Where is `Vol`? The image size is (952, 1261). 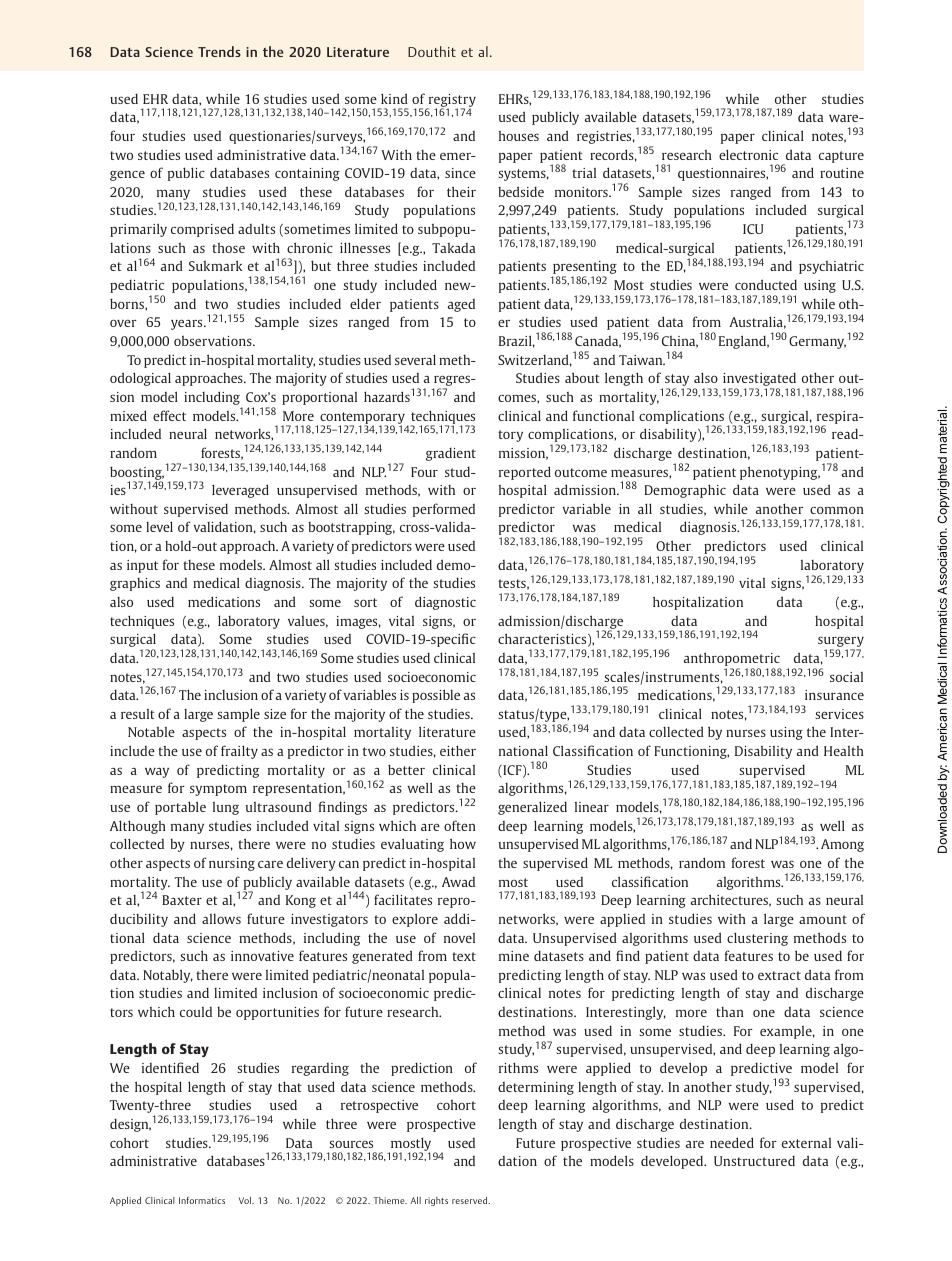
Vol is located at coordinates (246, 1200).
